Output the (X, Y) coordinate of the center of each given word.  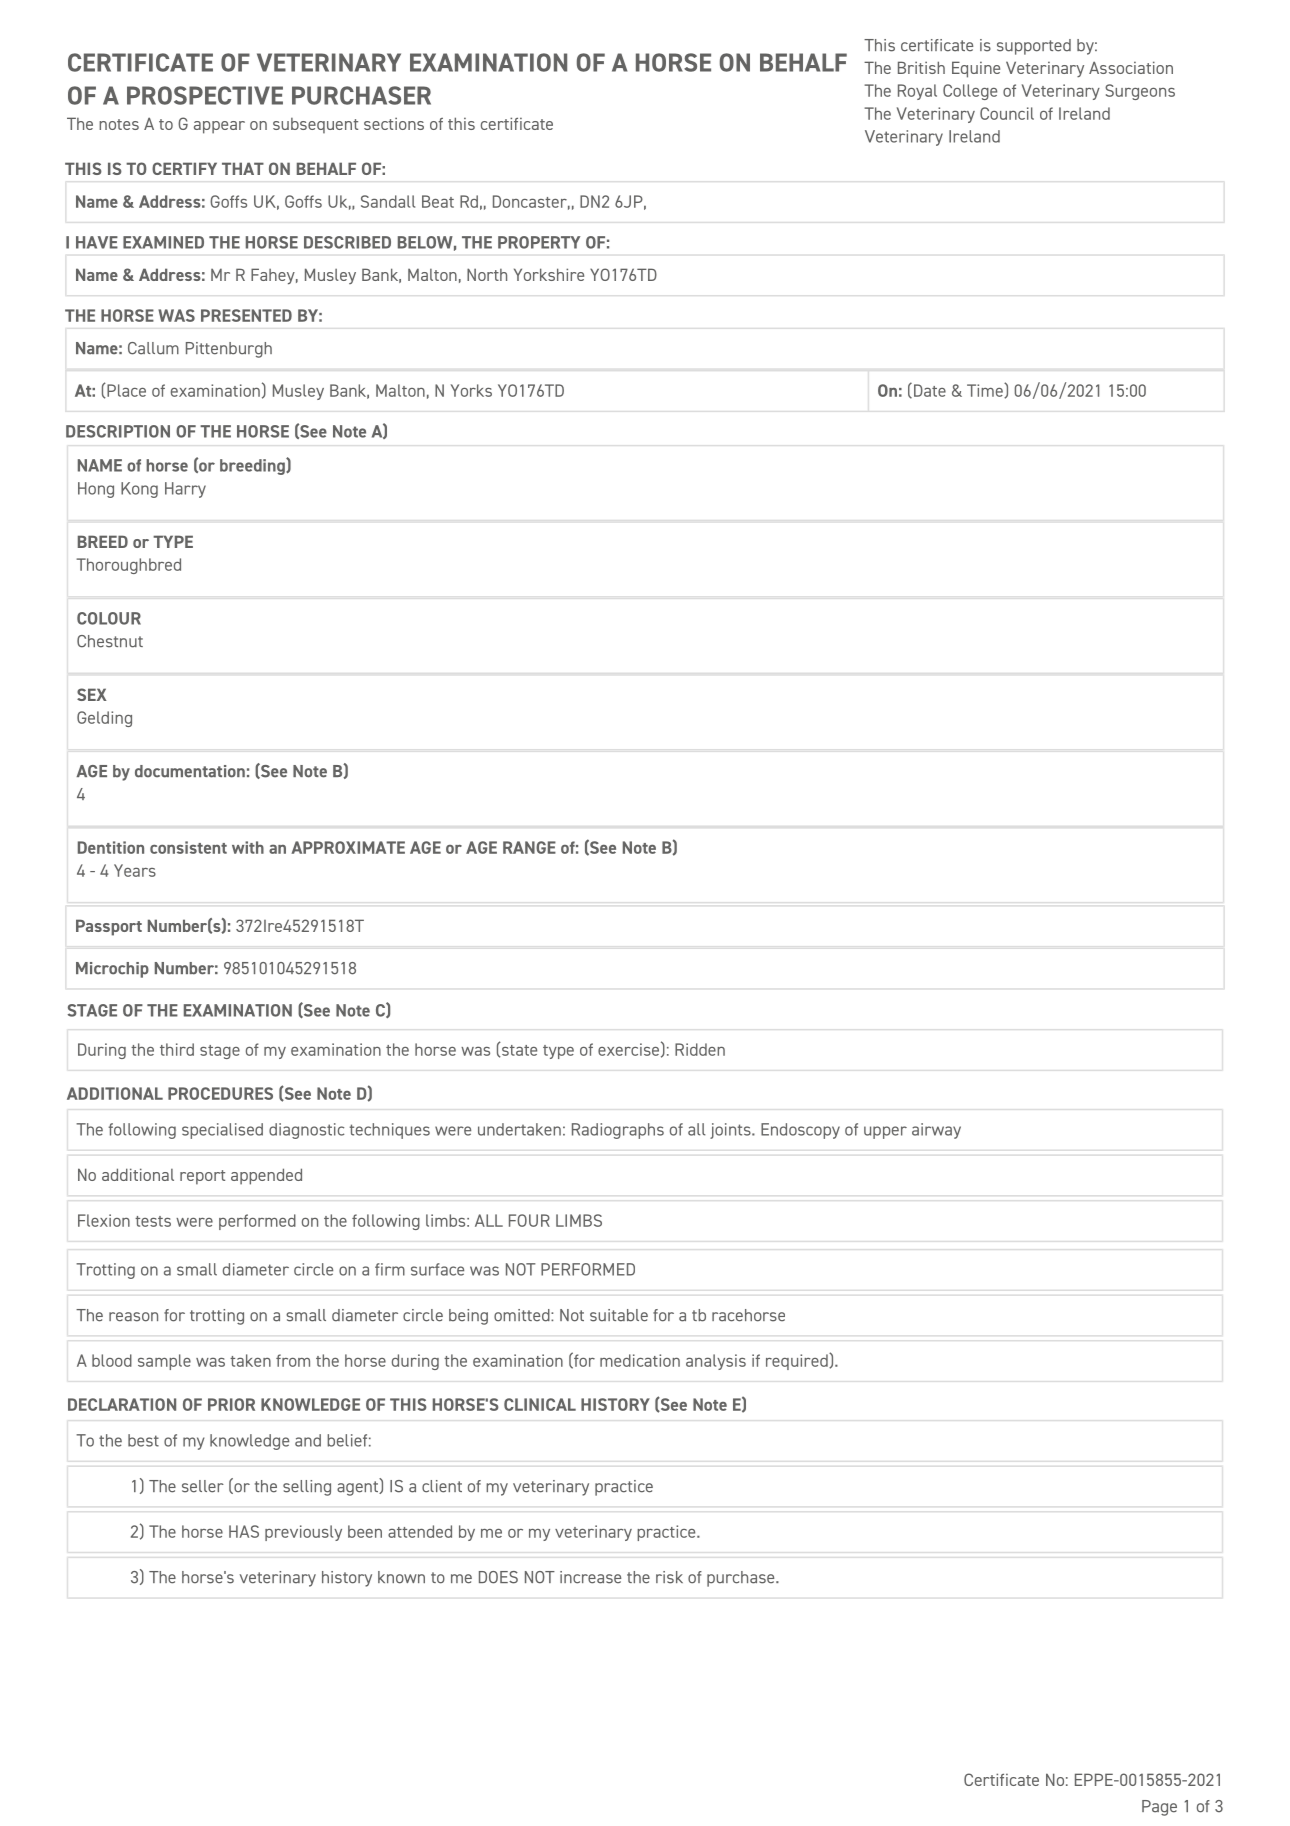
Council (1007, 113)
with (248, 847)
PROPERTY (539, 242)
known (401, 1577)
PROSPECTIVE (205, 95)
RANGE (529, 847)
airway (936, 1131)
